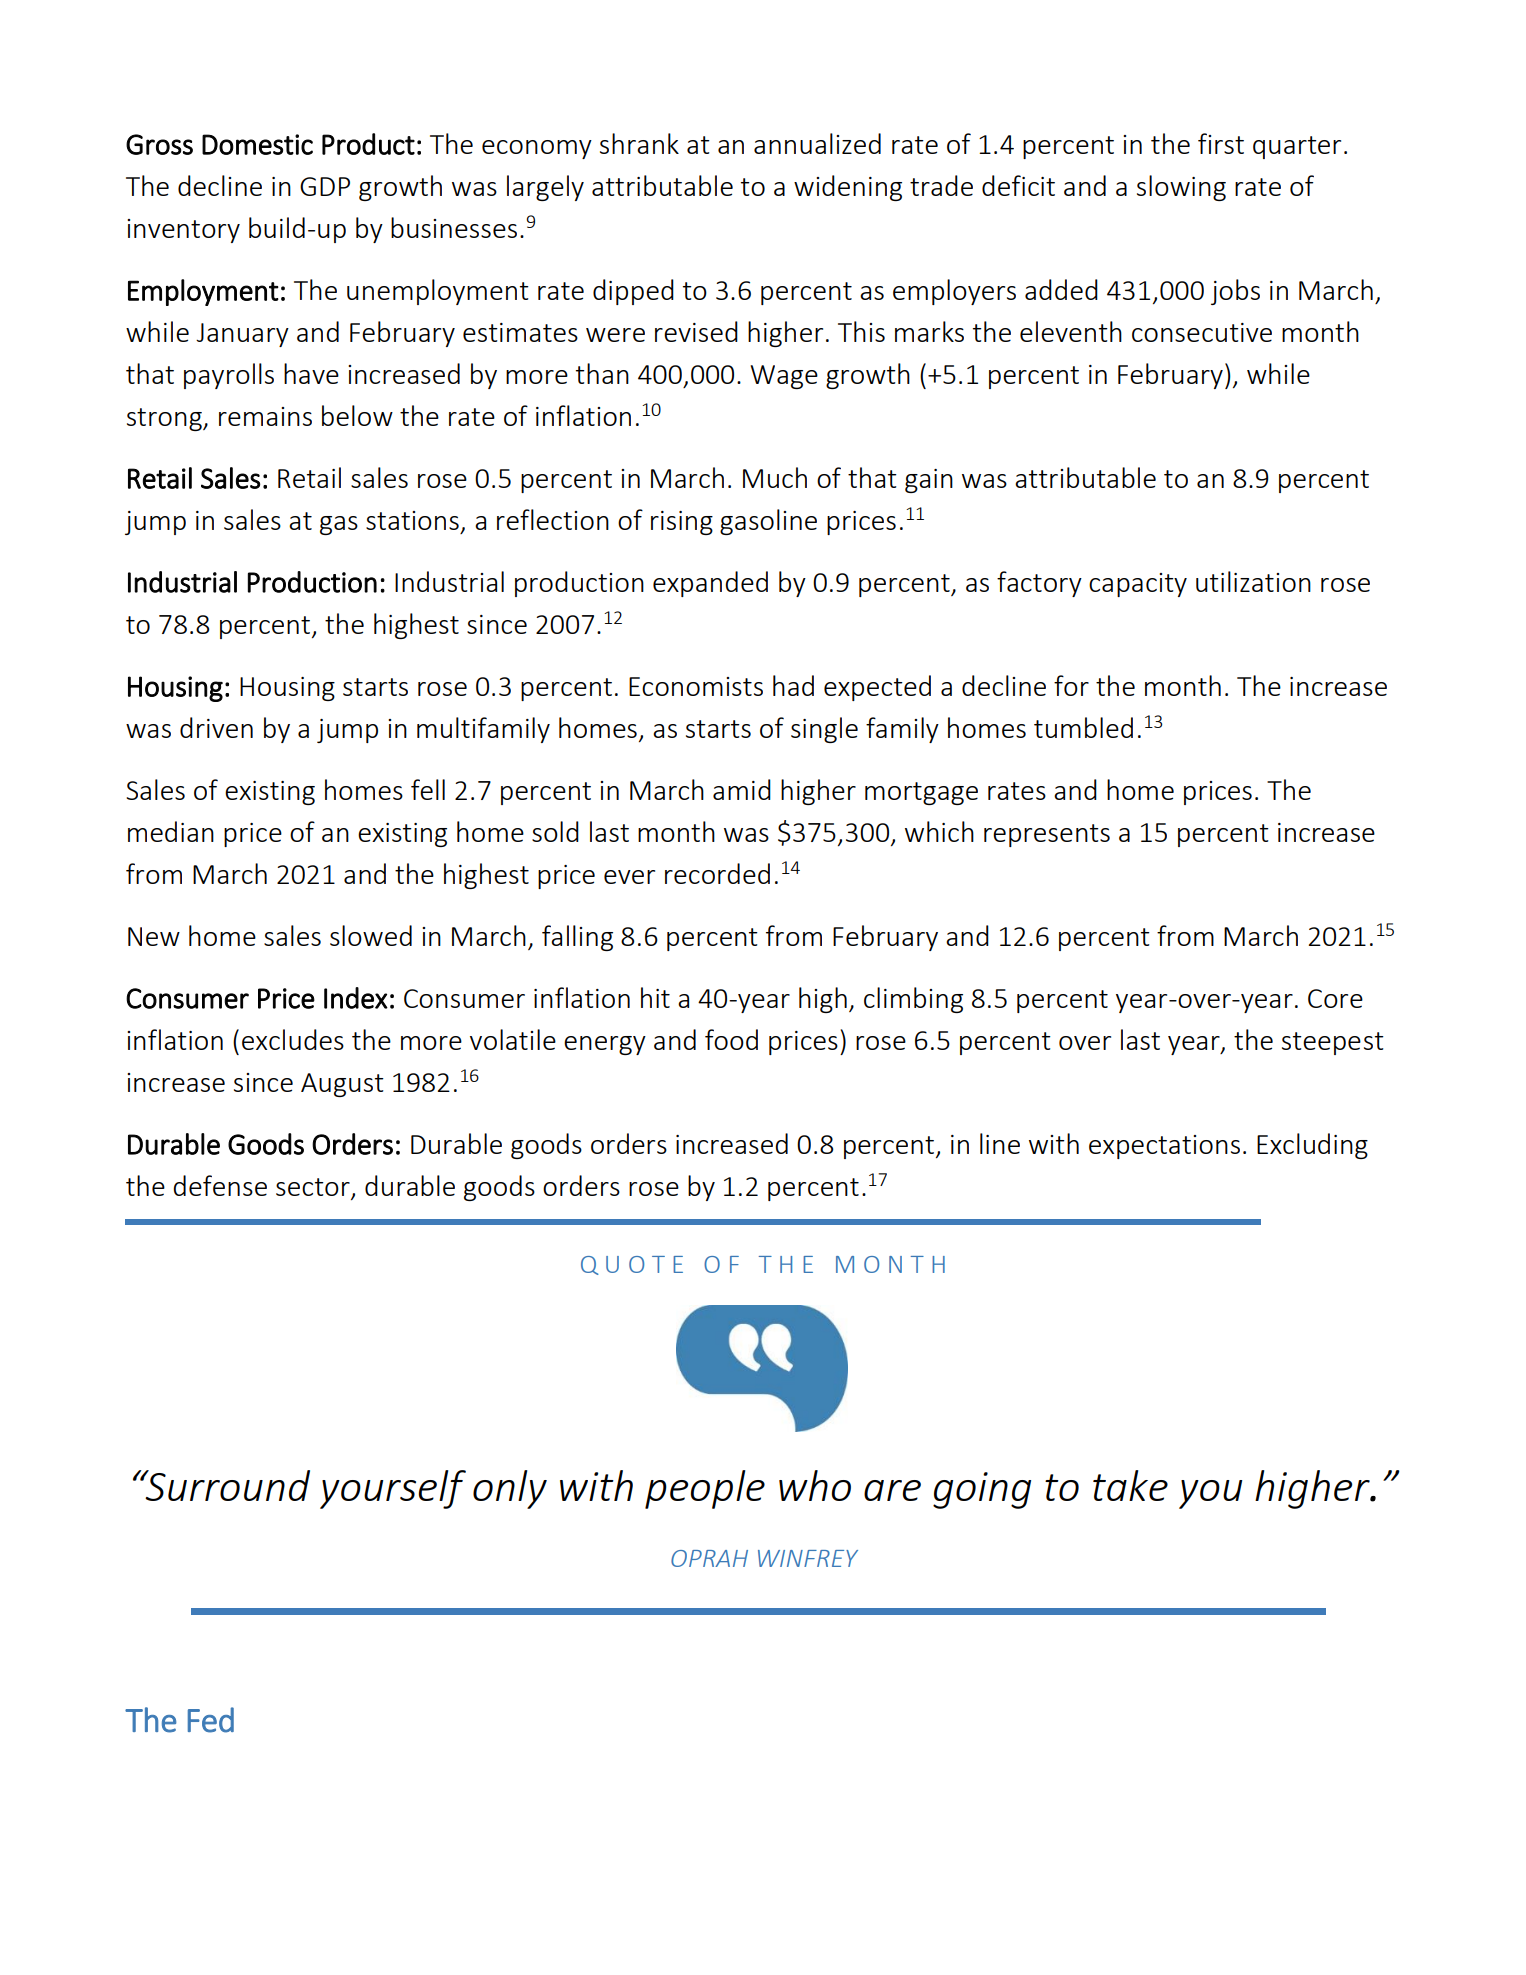 The height and width of the document is (1975, 1526). Describe the element at coordinates (211, 1720) in the document. I see `Fed` at that location.
